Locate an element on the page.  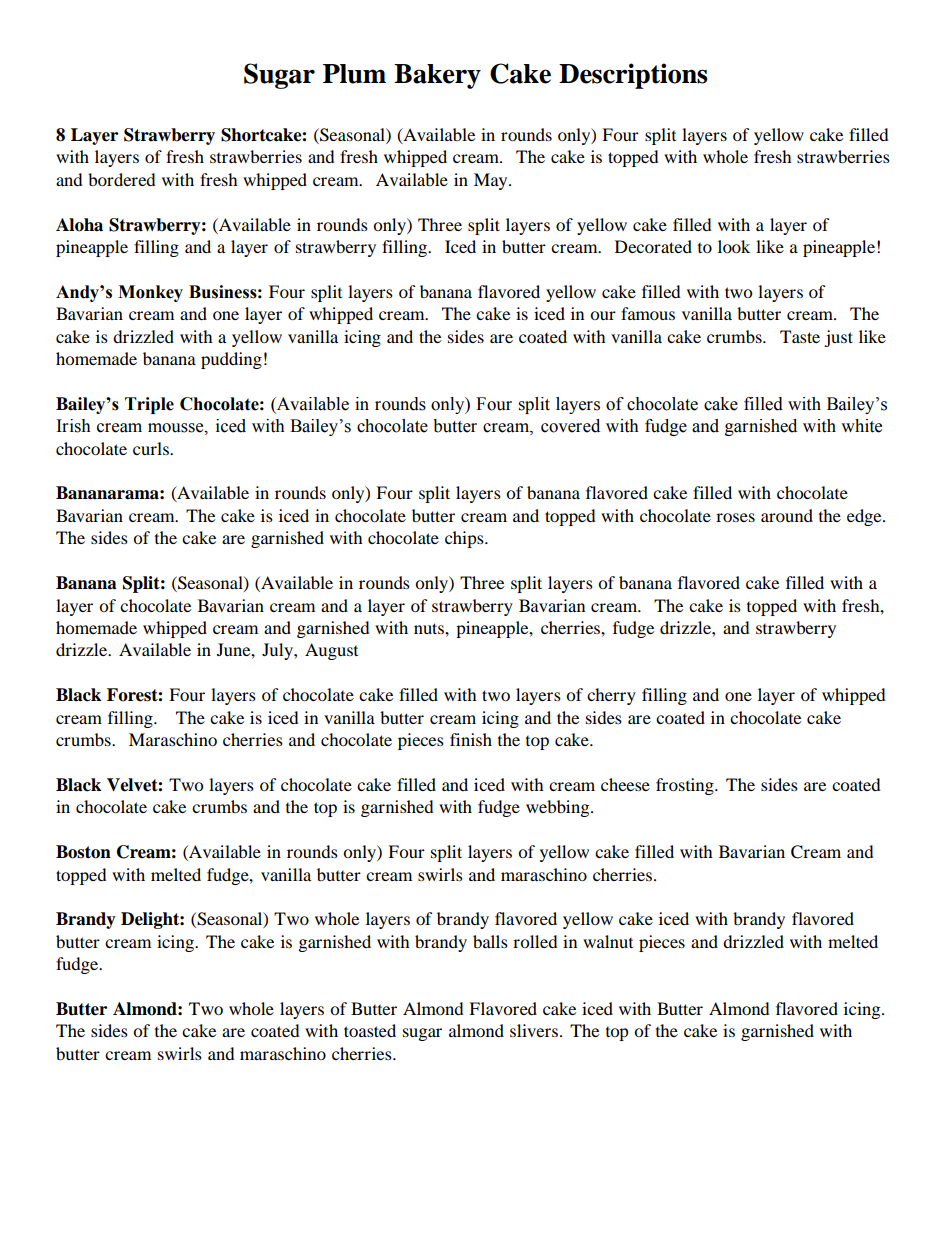
finish is located at coordinates (471, 739).
